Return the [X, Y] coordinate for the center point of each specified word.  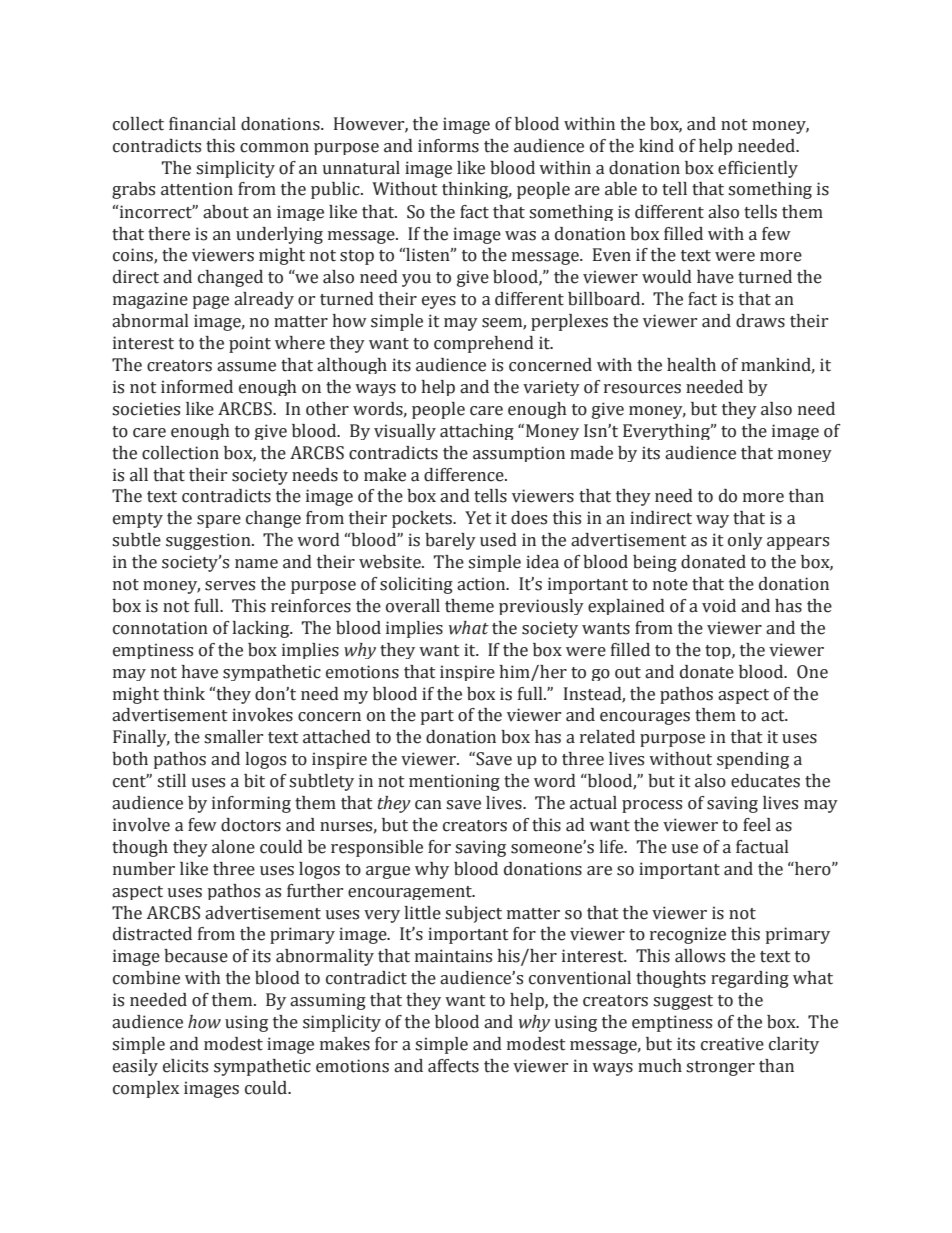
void [719, 606]
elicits [185, 1066]
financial [202, 124]
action [482, 584]
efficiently [758, 169]
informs [448, 146]
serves [230, 586]
